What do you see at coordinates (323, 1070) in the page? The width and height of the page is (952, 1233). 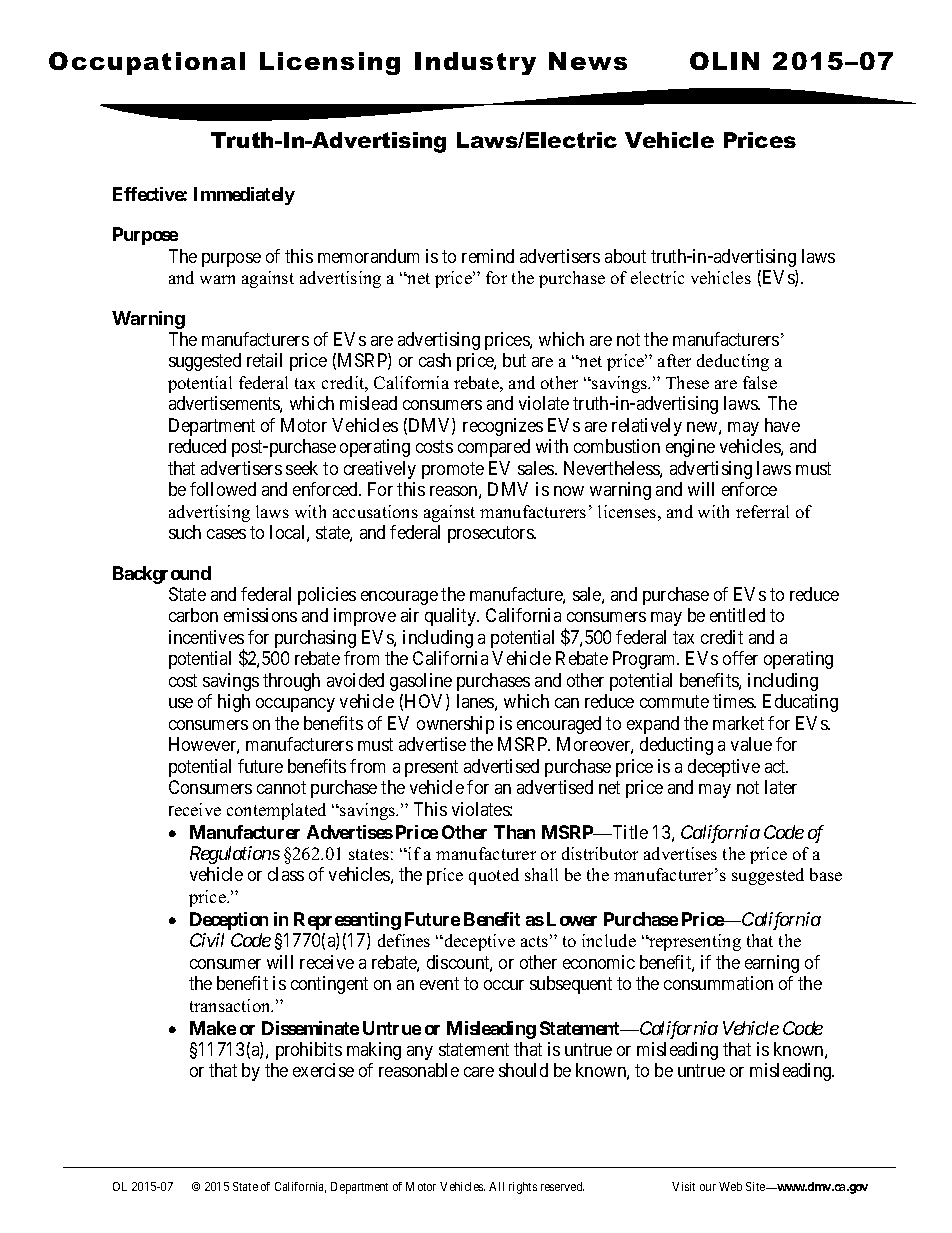 I see `exercise` at bounding box center [323, 1070].
